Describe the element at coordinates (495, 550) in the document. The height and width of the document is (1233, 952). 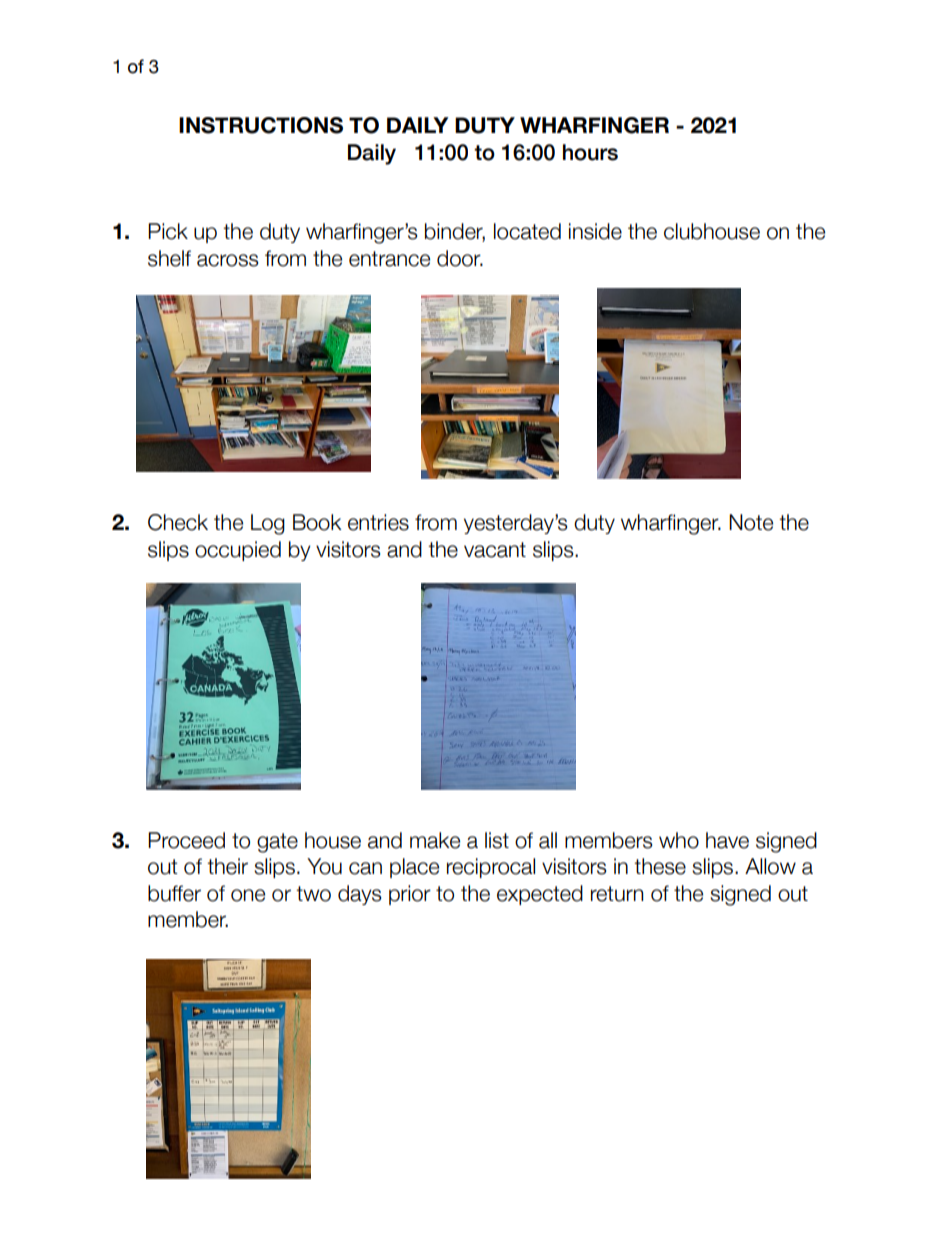
I see `vacant` at that location.
